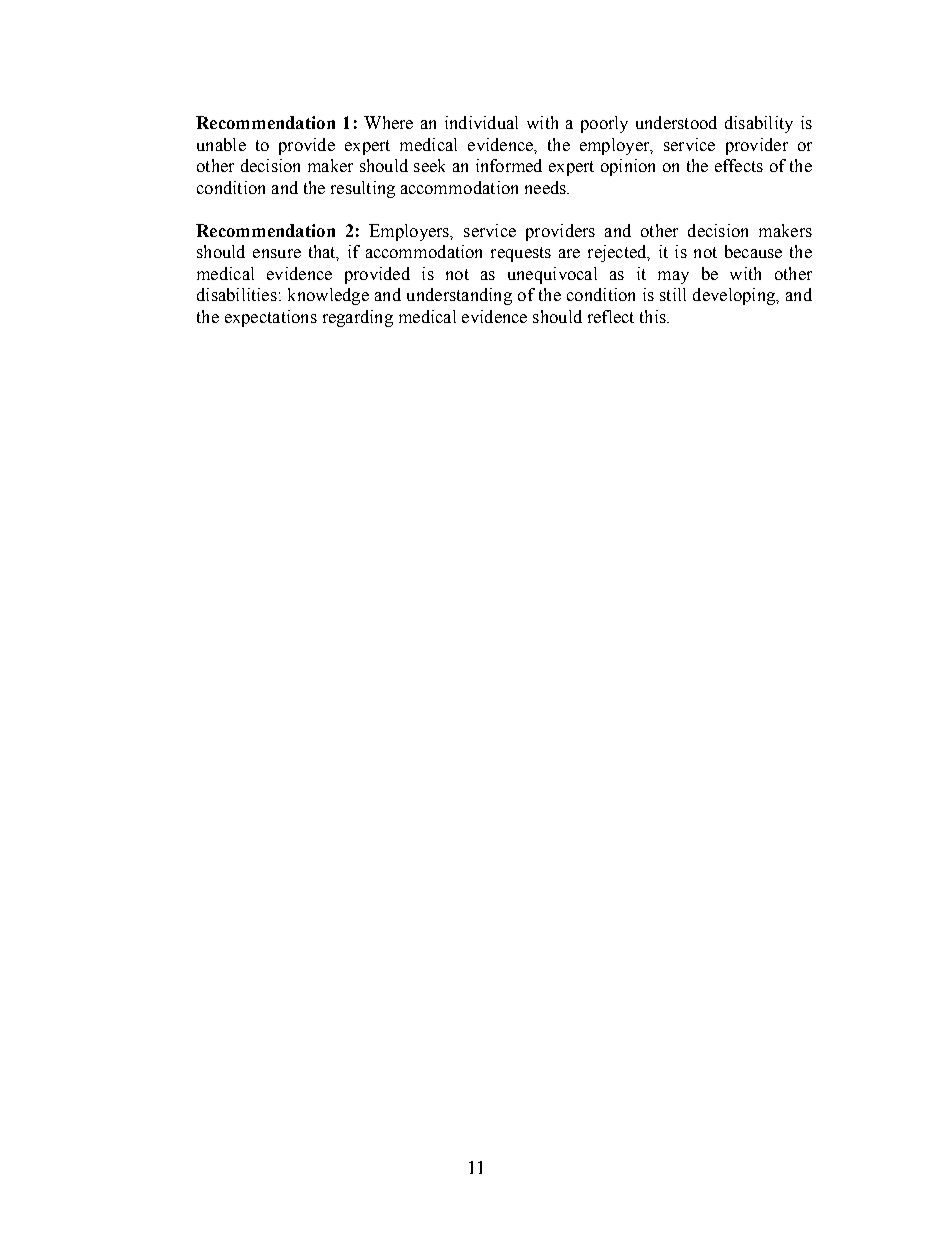 This document has height=1233, width=952. Describe the element at coordinates (388, 122) in the document. I see `Where` at that location.
